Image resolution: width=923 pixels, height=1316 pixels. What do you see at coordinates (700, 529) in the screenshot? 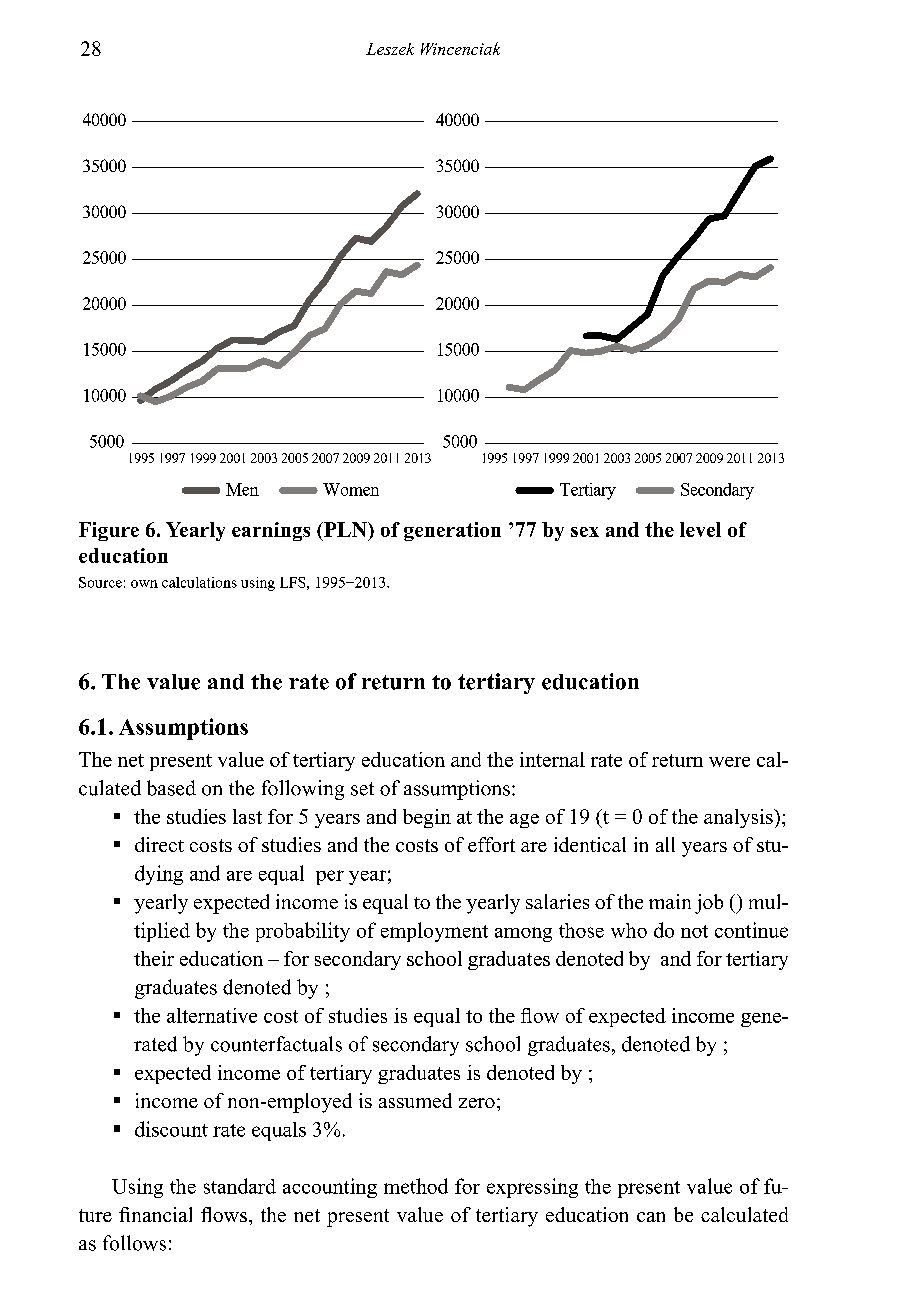
I see `level` at bounding box center [700, 529].
